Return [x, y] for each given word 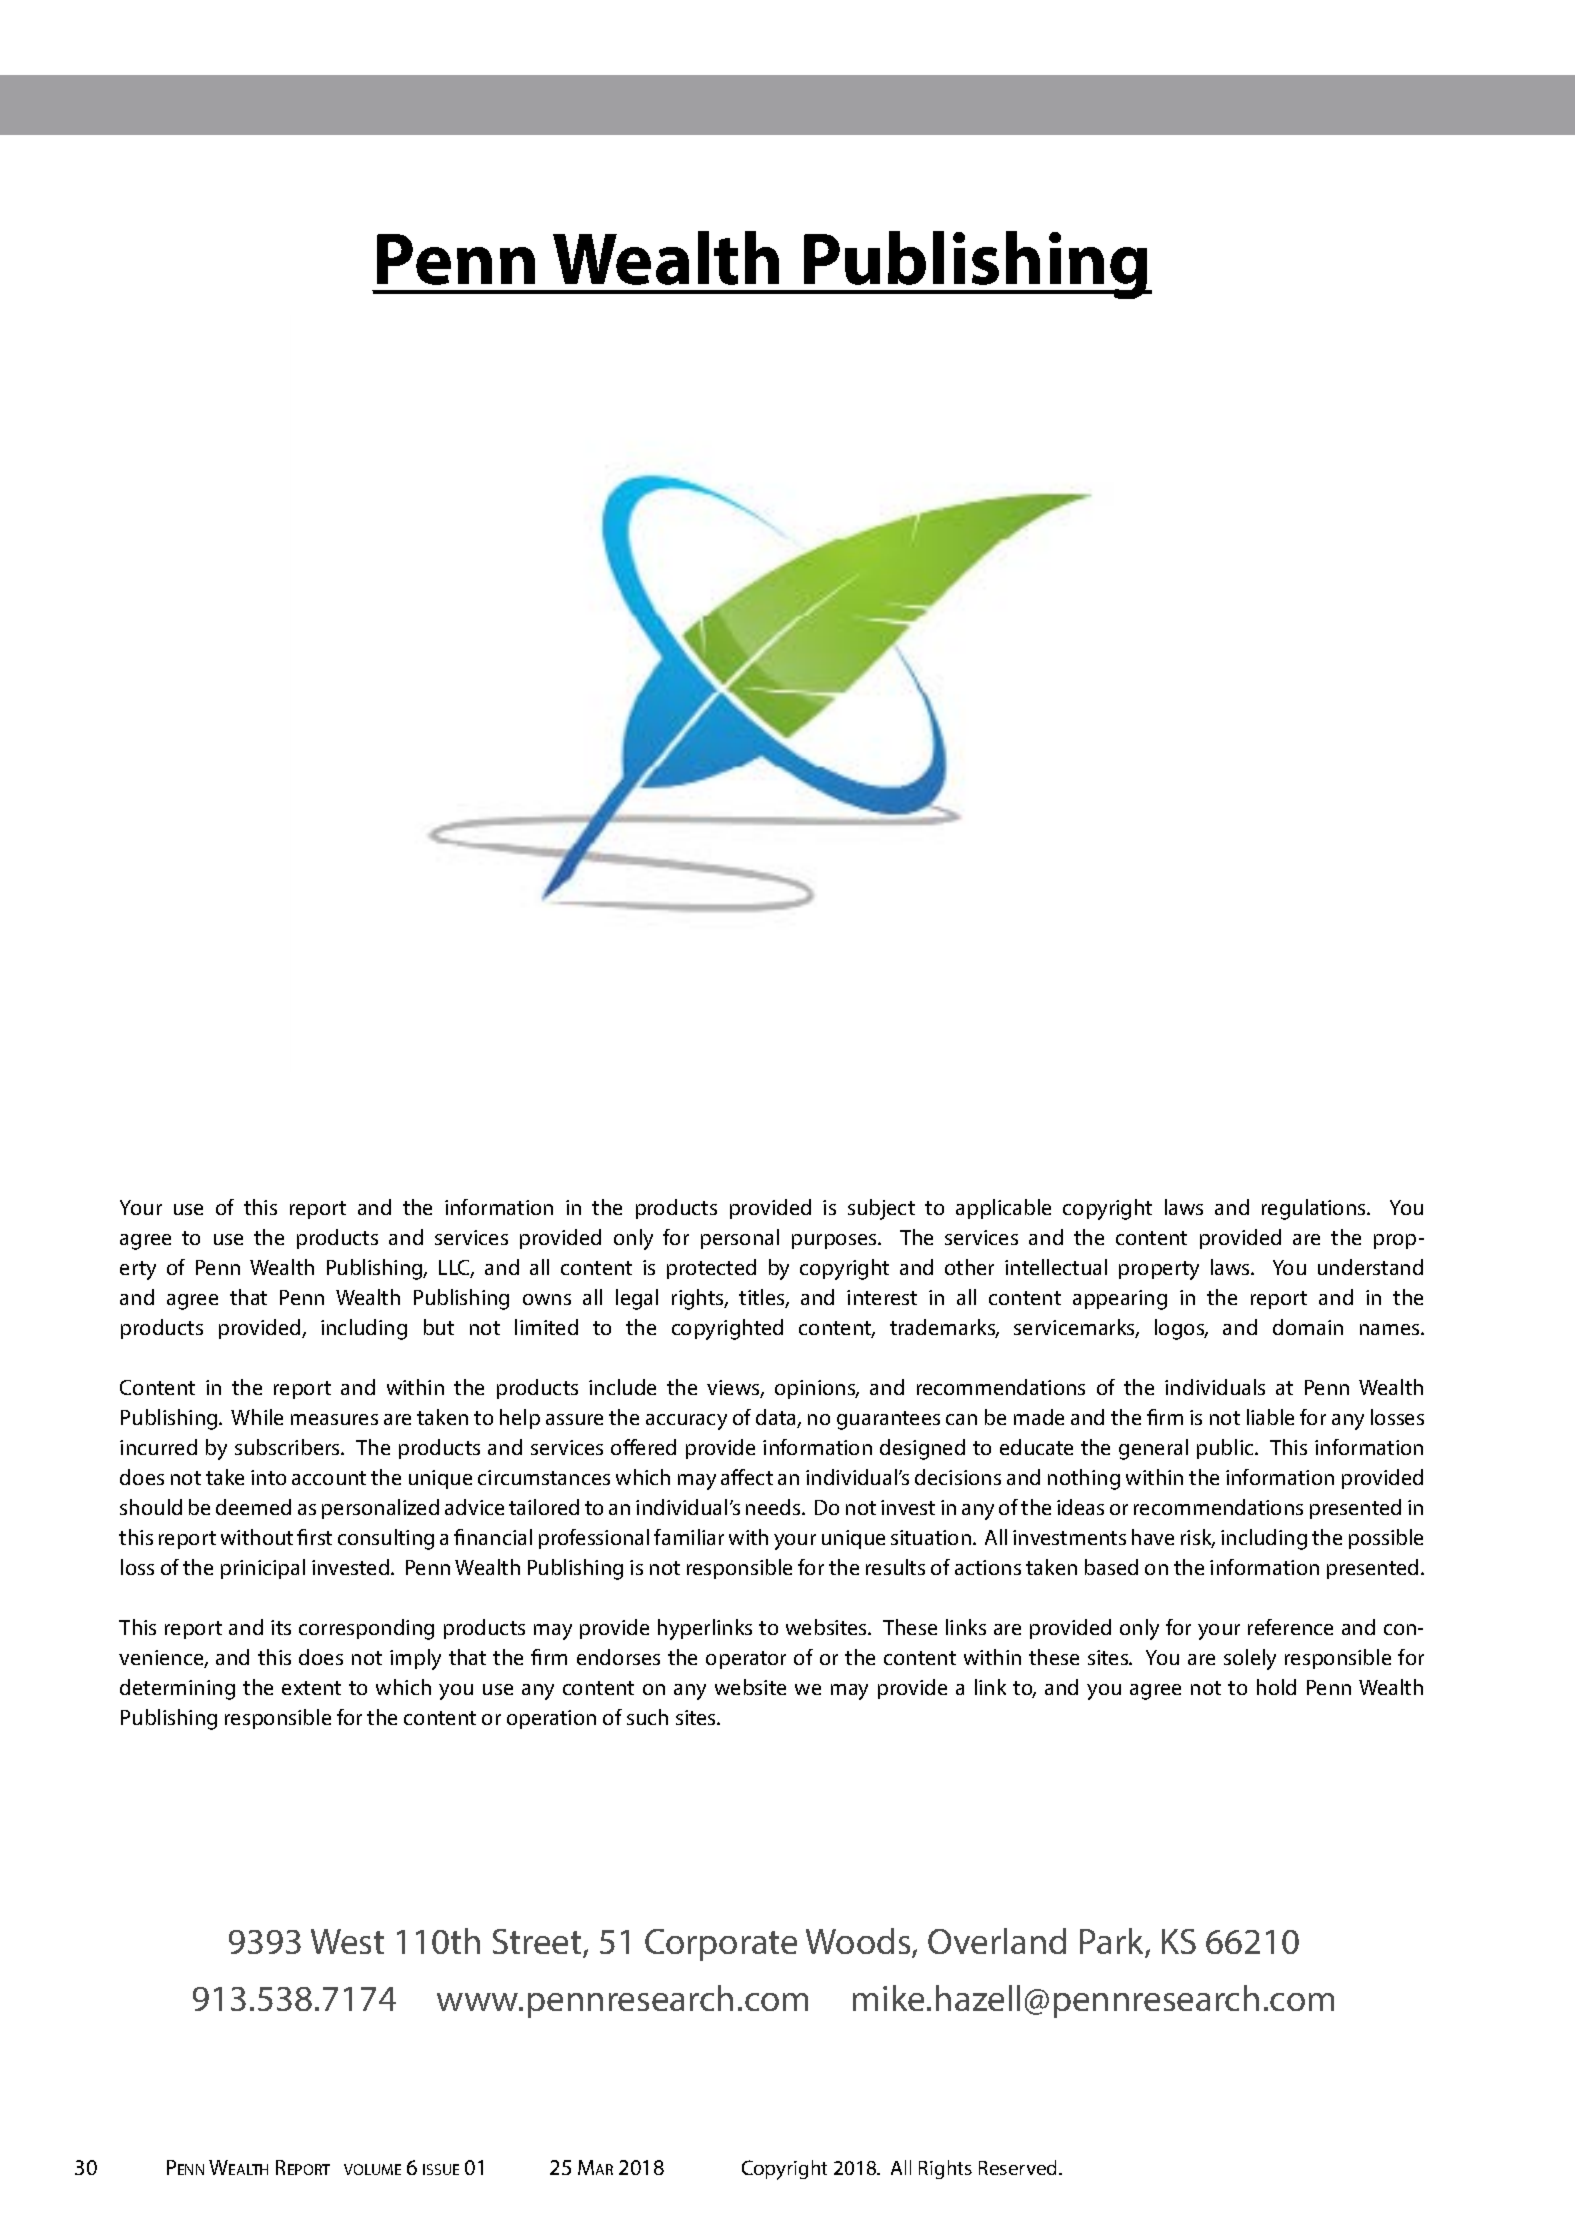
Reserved [1019, 2167]
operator [746, 1660]
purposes [835, 1241]
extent [311, 1688]
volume [372, 2169]
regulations [1315, 1209]
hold [1276, 1687]
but [439, 1327]
